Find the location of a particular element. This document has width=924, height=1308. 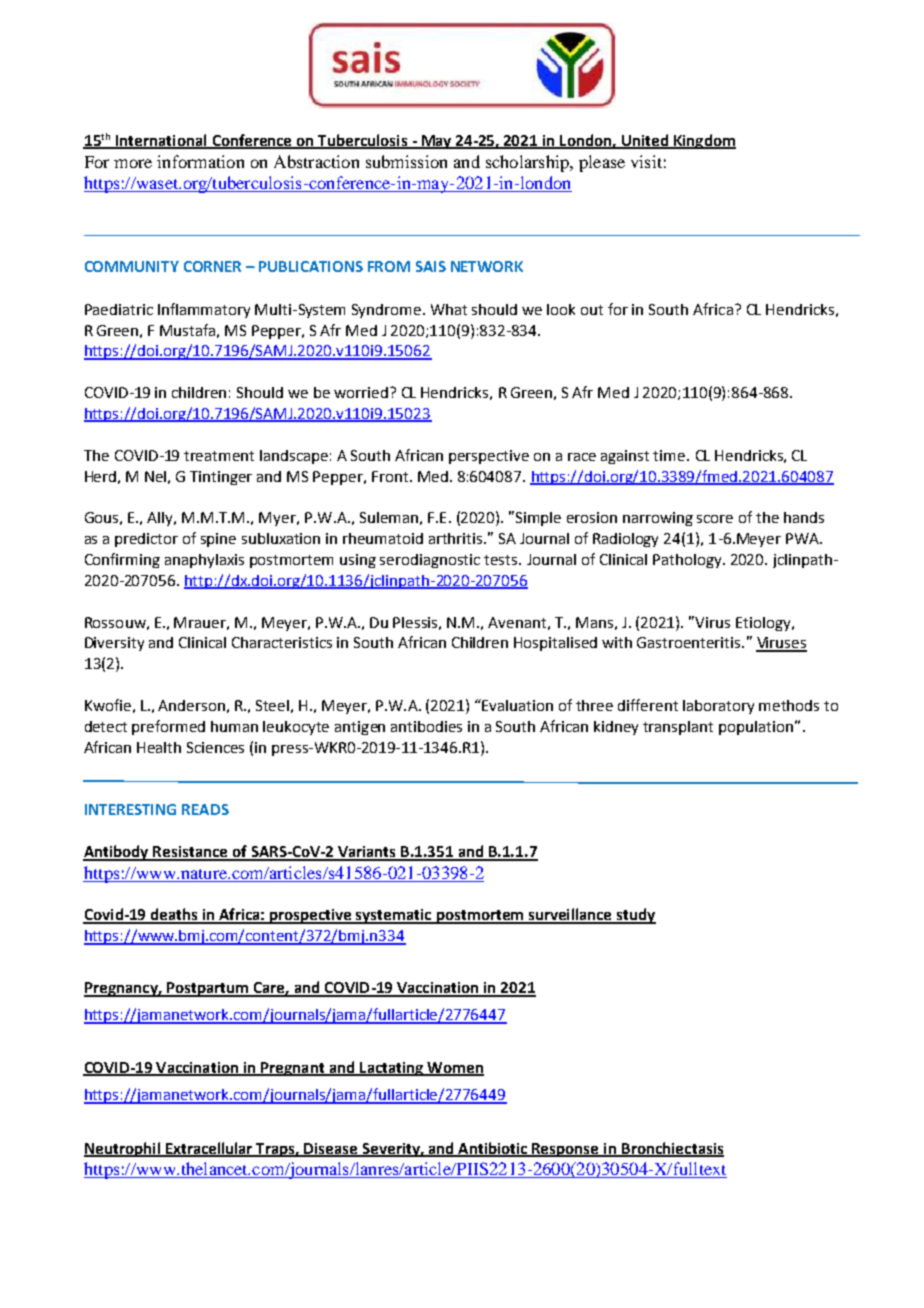

score is located at coordinates (715, 519).
